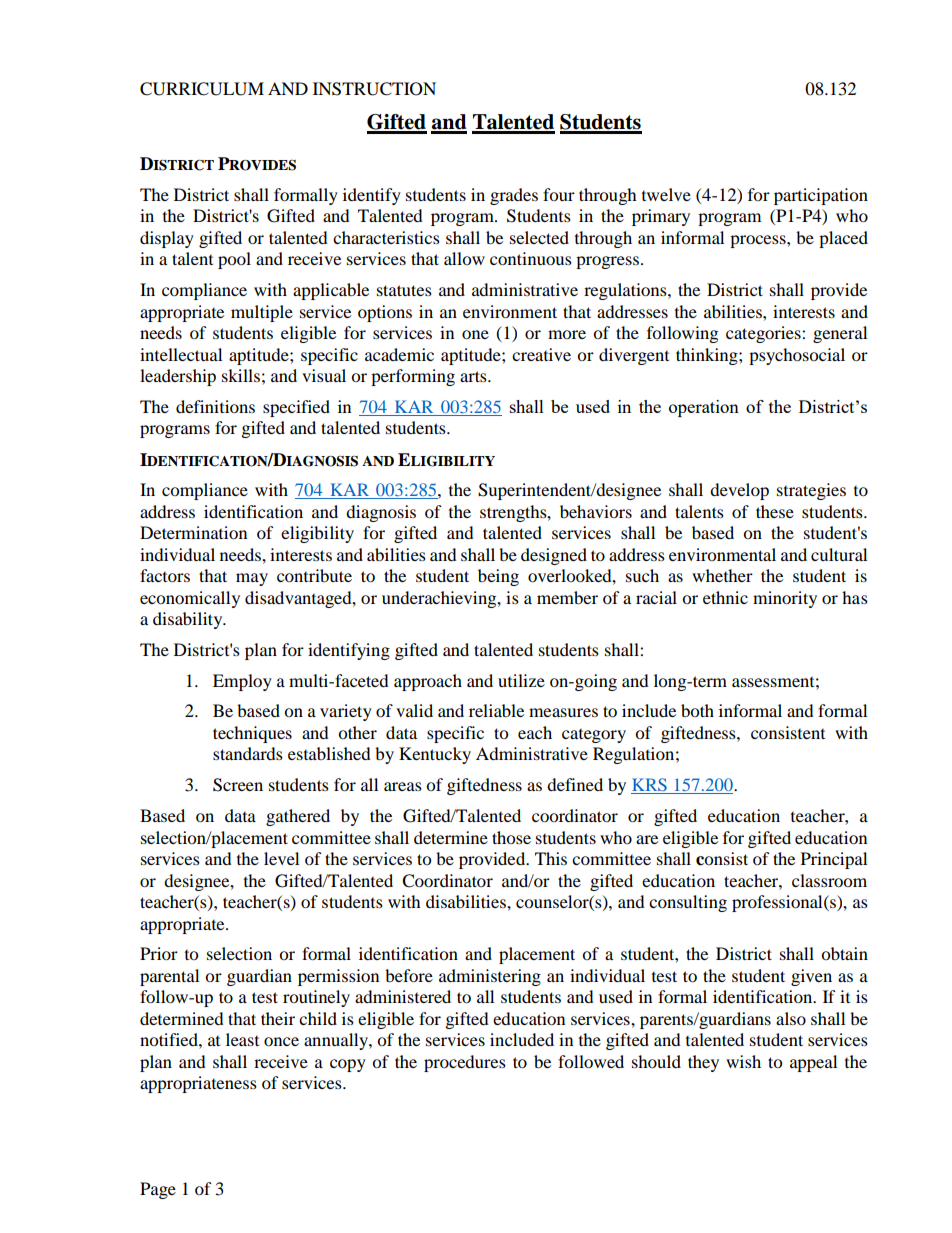  What do you see at coordinates (475, 334) in the screenshot?
I see `one` at bounding box center [475, 334].
